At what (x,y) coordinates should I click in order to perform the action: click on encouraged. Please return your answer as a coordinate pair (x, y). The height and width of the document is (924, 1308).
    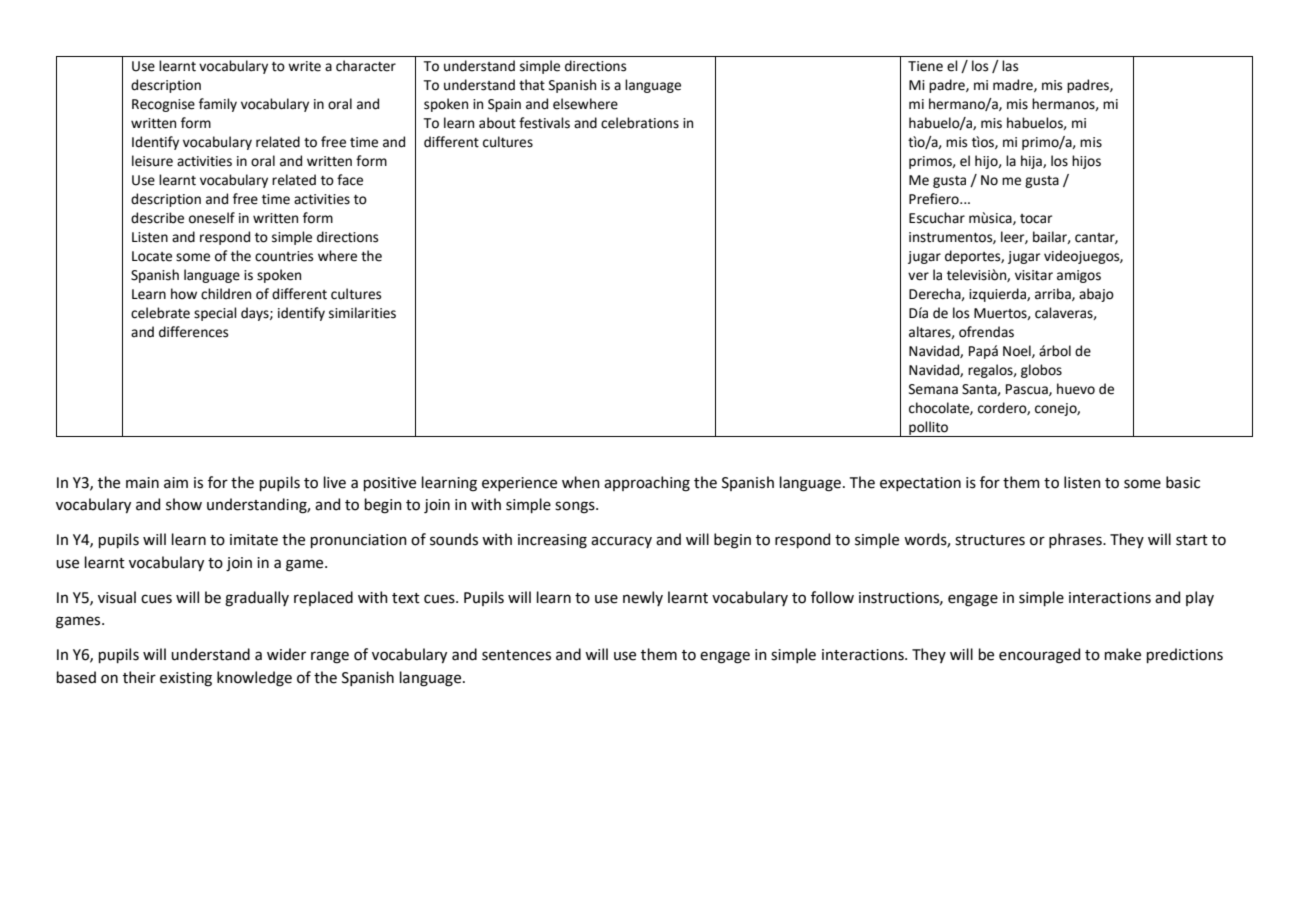
    Looking at the image, I should click on (1039, 656).
